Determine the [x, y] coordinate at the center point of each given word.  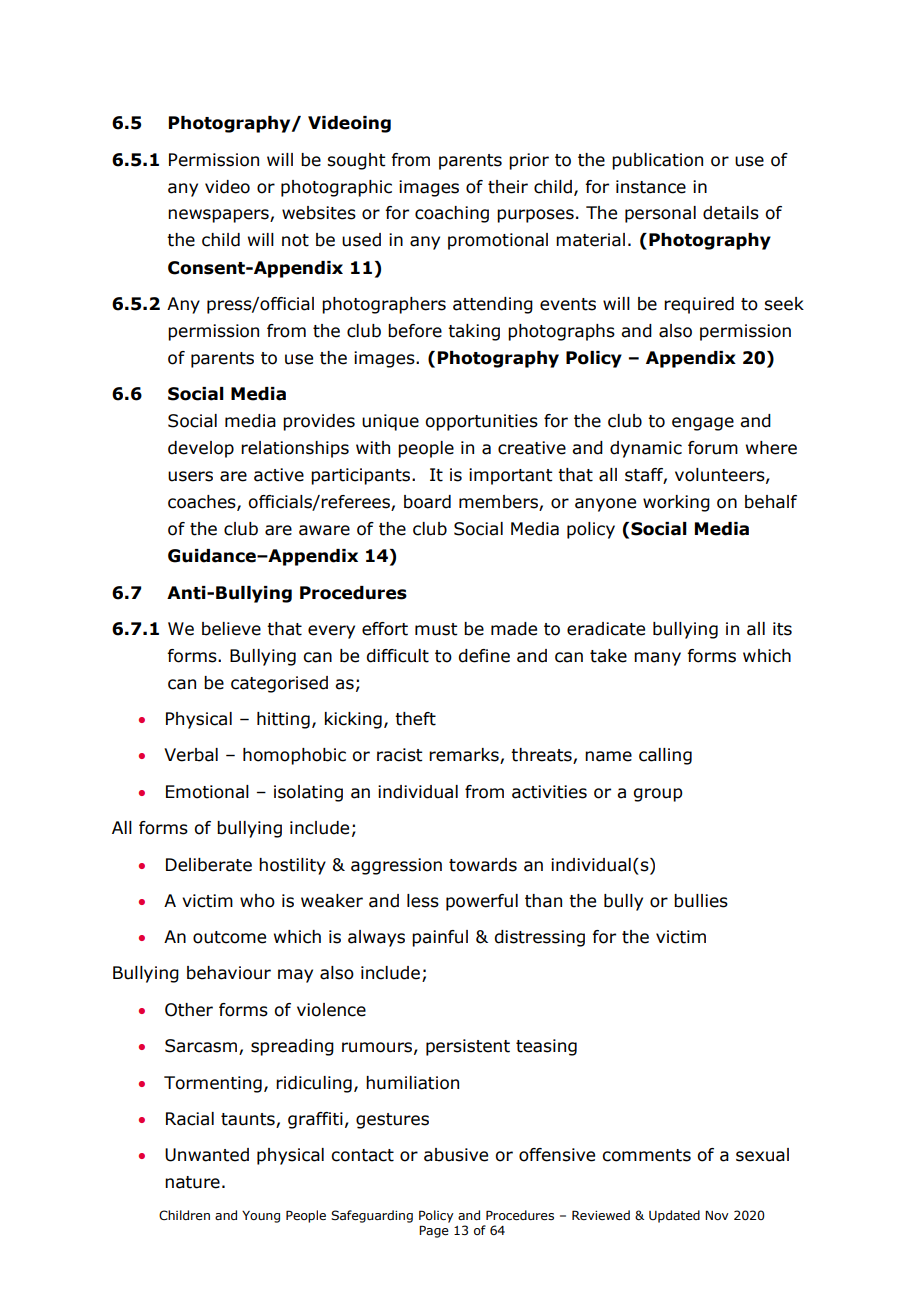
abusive [456, 1155]
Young [261, 1217]
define [484, 656]
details [731, 213]
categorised [279, 684]
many [657, 659]
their [508, 187]
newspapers [219, 216]
